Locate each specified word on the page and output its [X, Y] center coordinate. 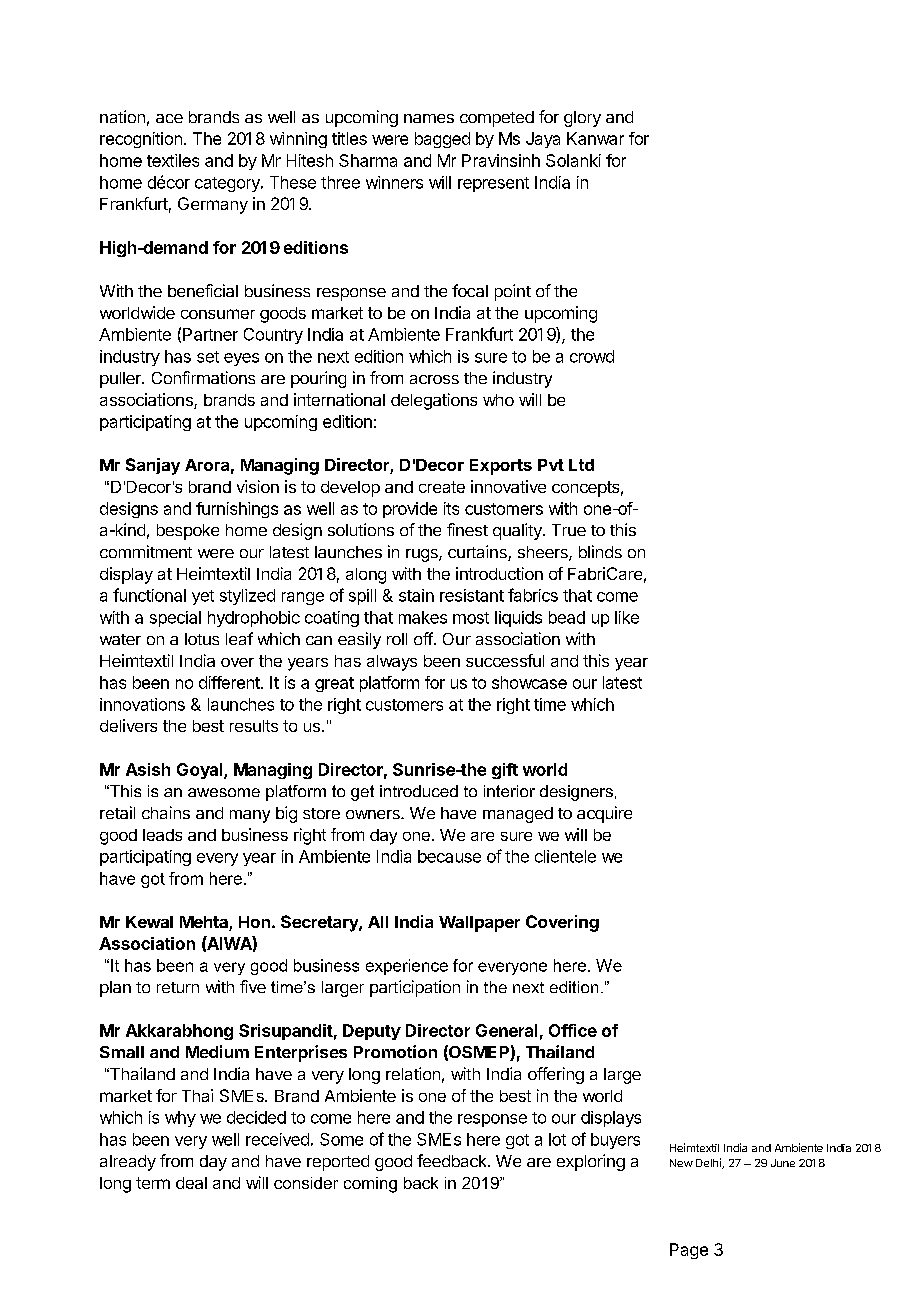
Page [689, 1251]
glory [582, 119]
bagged [442, 140]
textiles [173, 160]
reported [338, 1163]
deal [191, 1183]
